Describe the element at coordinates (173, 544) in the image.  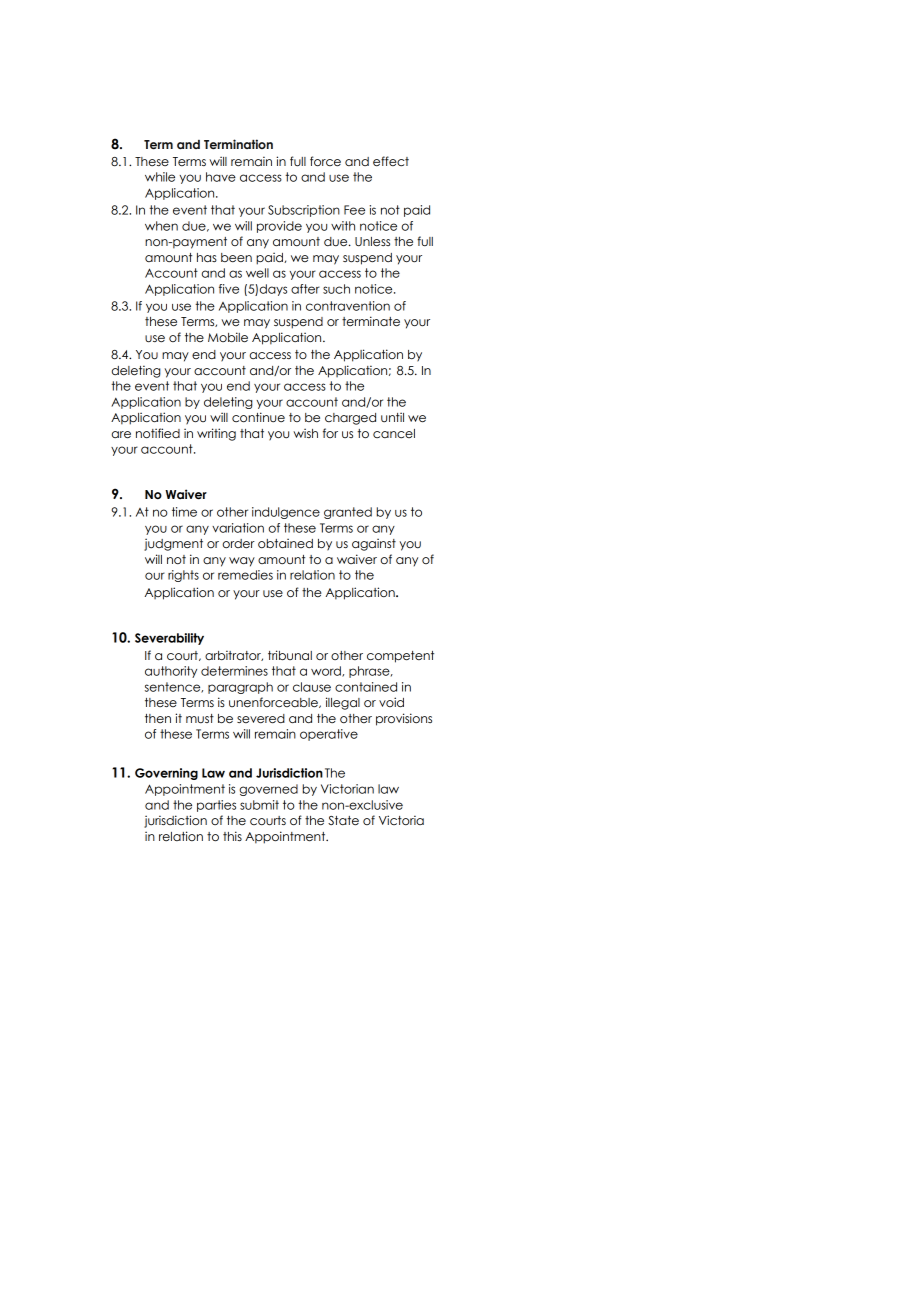
I see `judgment` at that location.
